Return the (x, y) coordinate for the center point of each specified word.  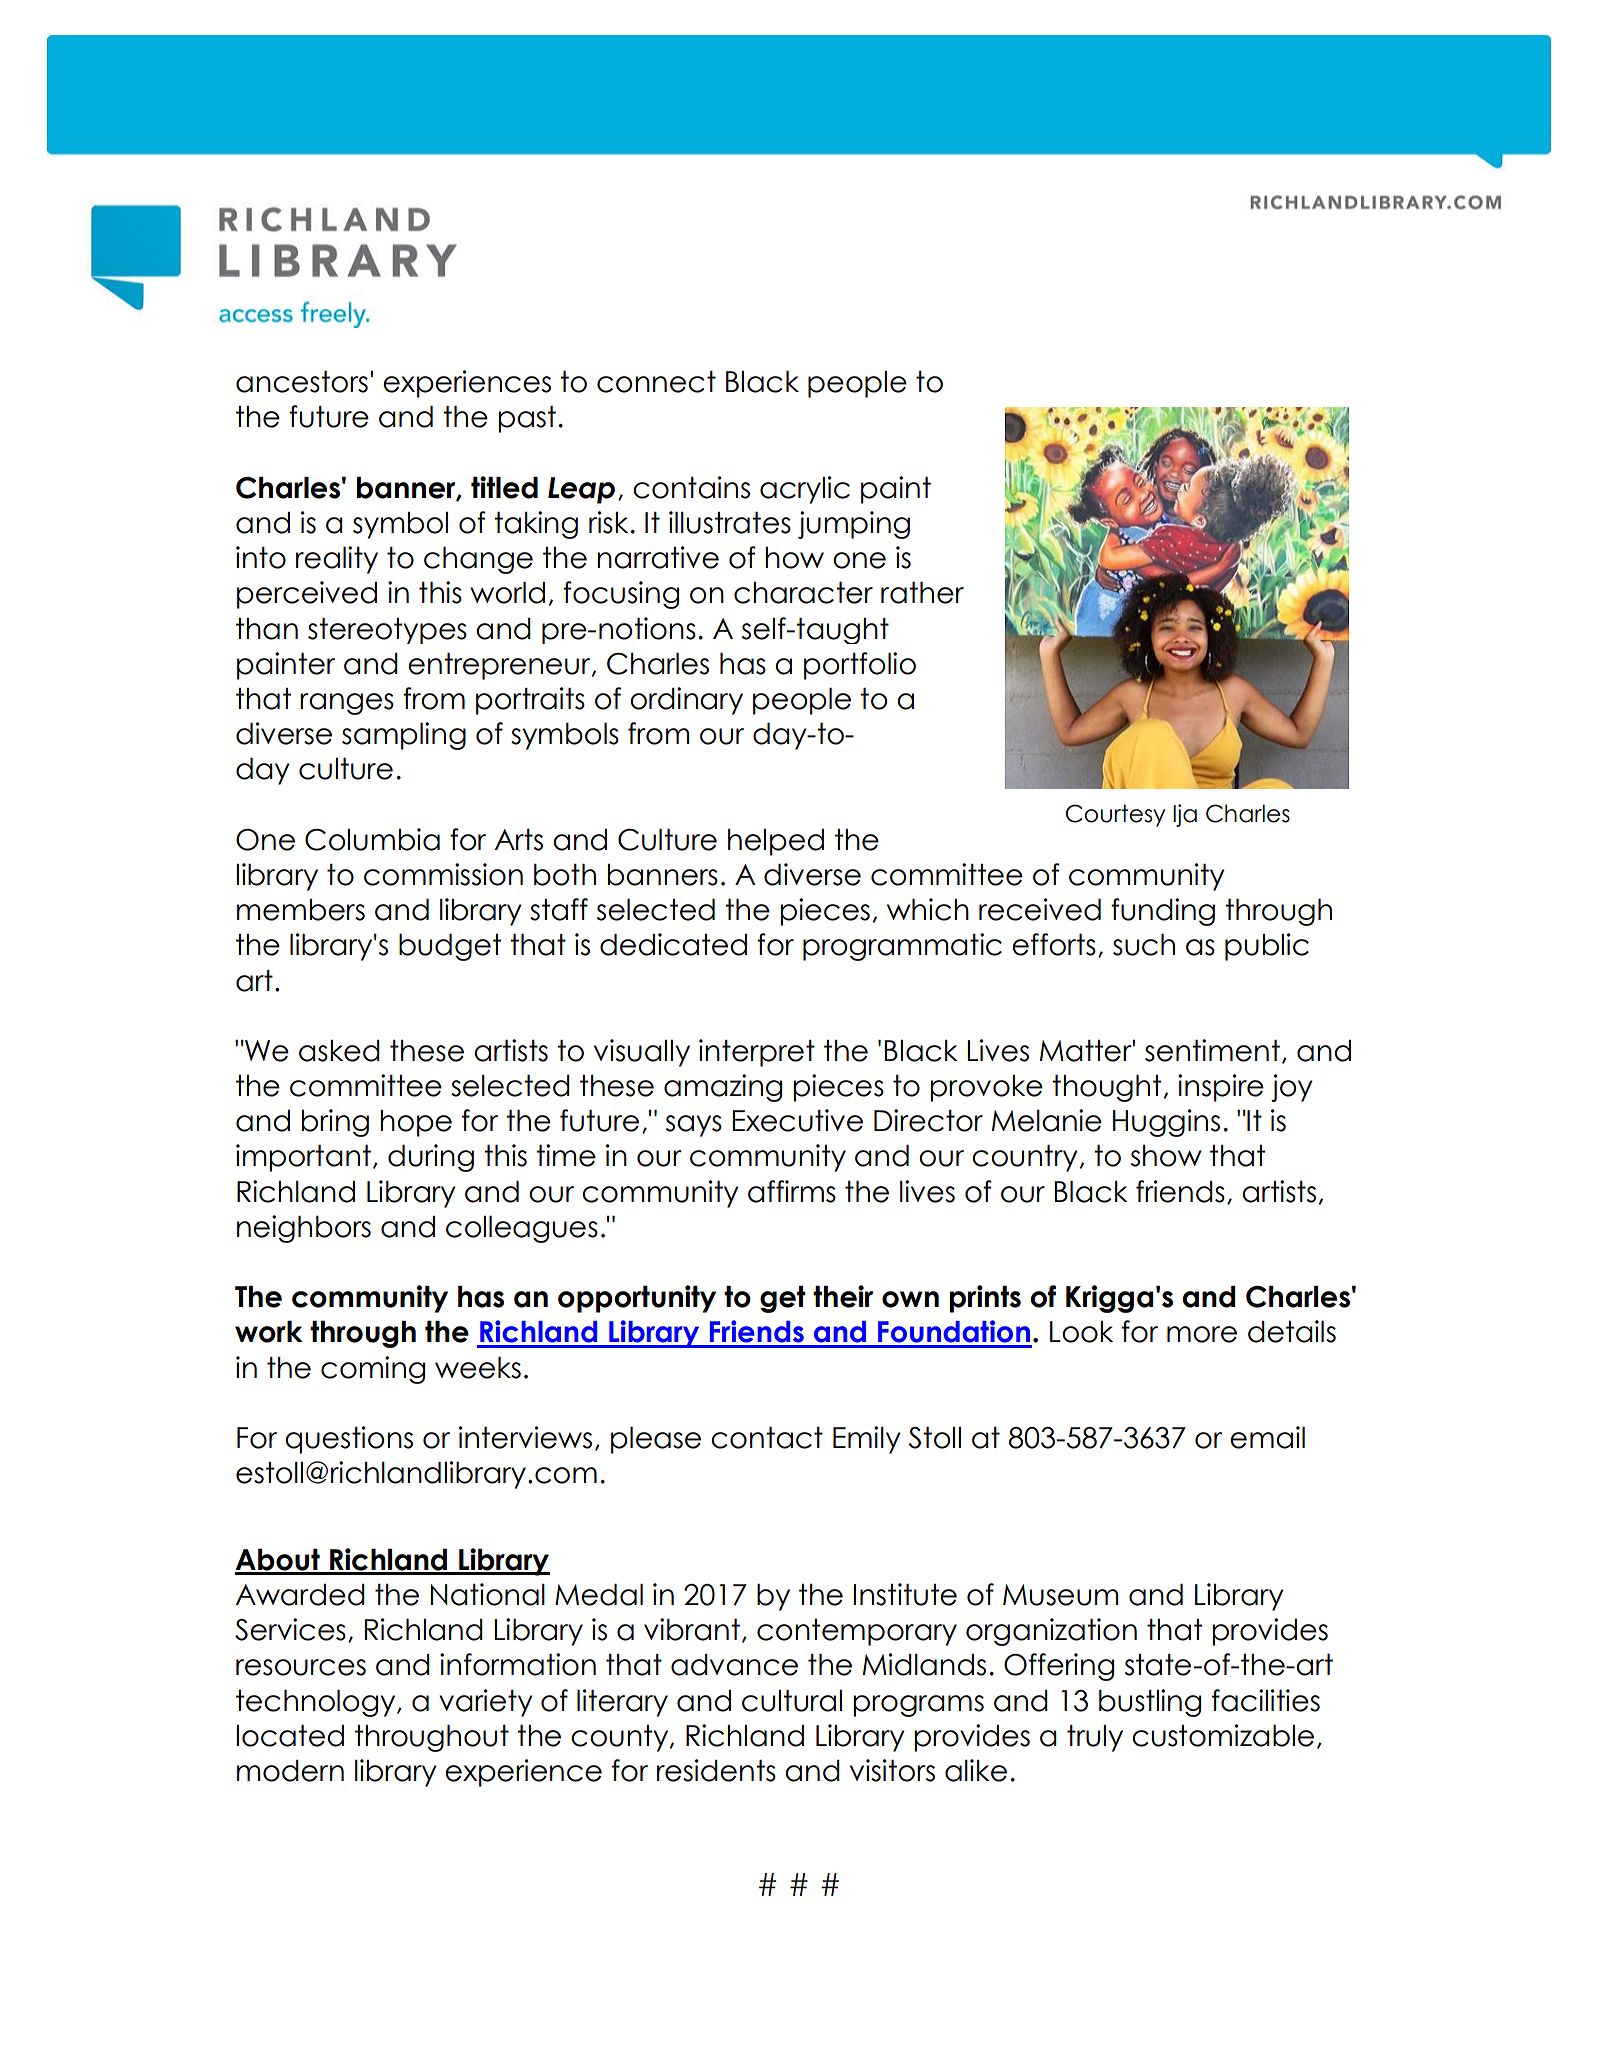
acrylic (805, 490)
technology (317, 1703)
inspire (1221, 1088)
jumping (854, 525)
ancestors (302, 382)
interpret (757, 1053)
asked (339, 1051)
